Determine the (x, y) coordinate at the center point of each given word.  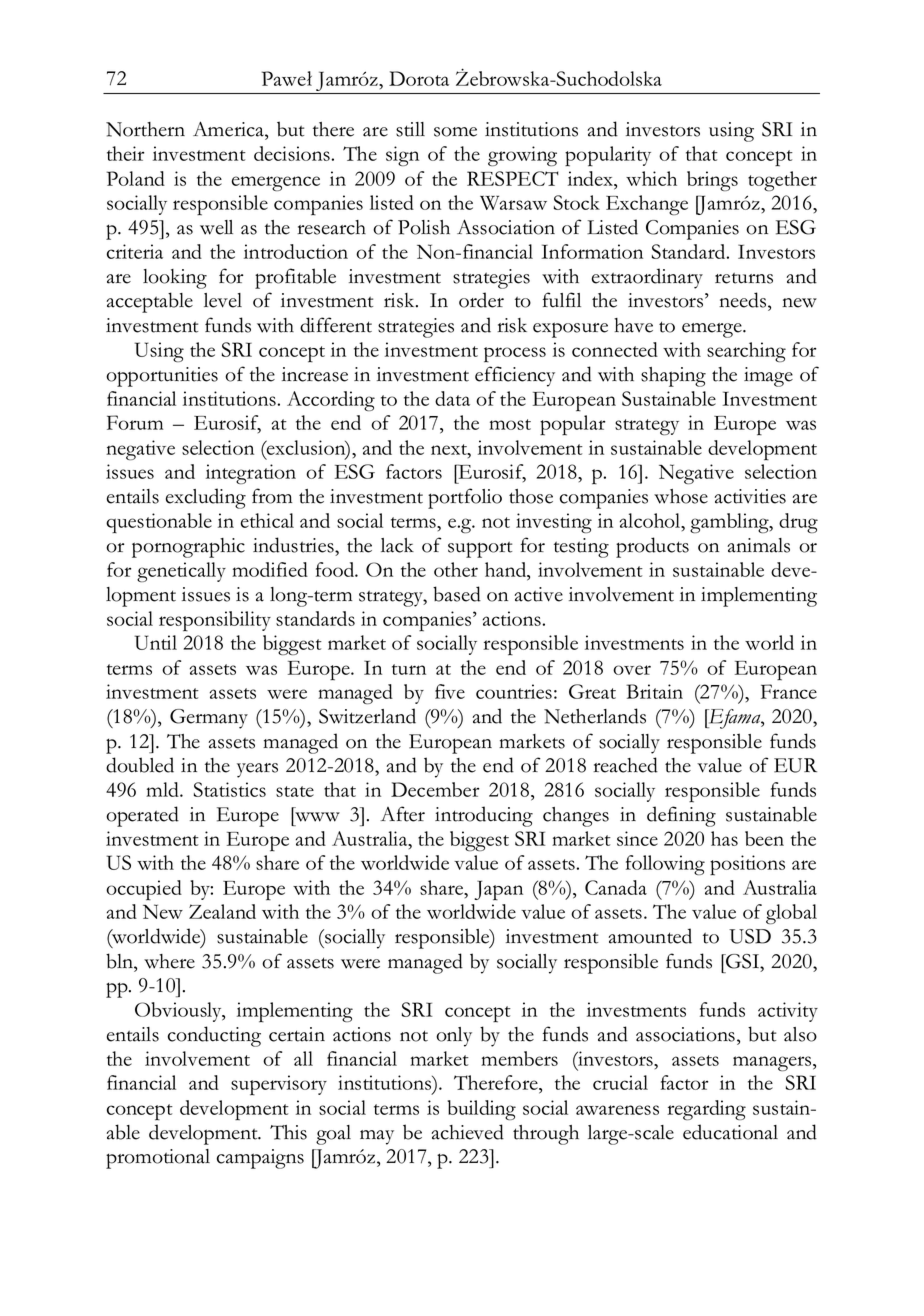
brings (712, 181)
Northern (145, 129)
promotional (158, 1159)
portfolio (465, 498)
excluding (206, 498)
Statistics (230, 789)
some (455, 132)
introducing (484, 816)
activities (750, 496)
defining (681, 816)
